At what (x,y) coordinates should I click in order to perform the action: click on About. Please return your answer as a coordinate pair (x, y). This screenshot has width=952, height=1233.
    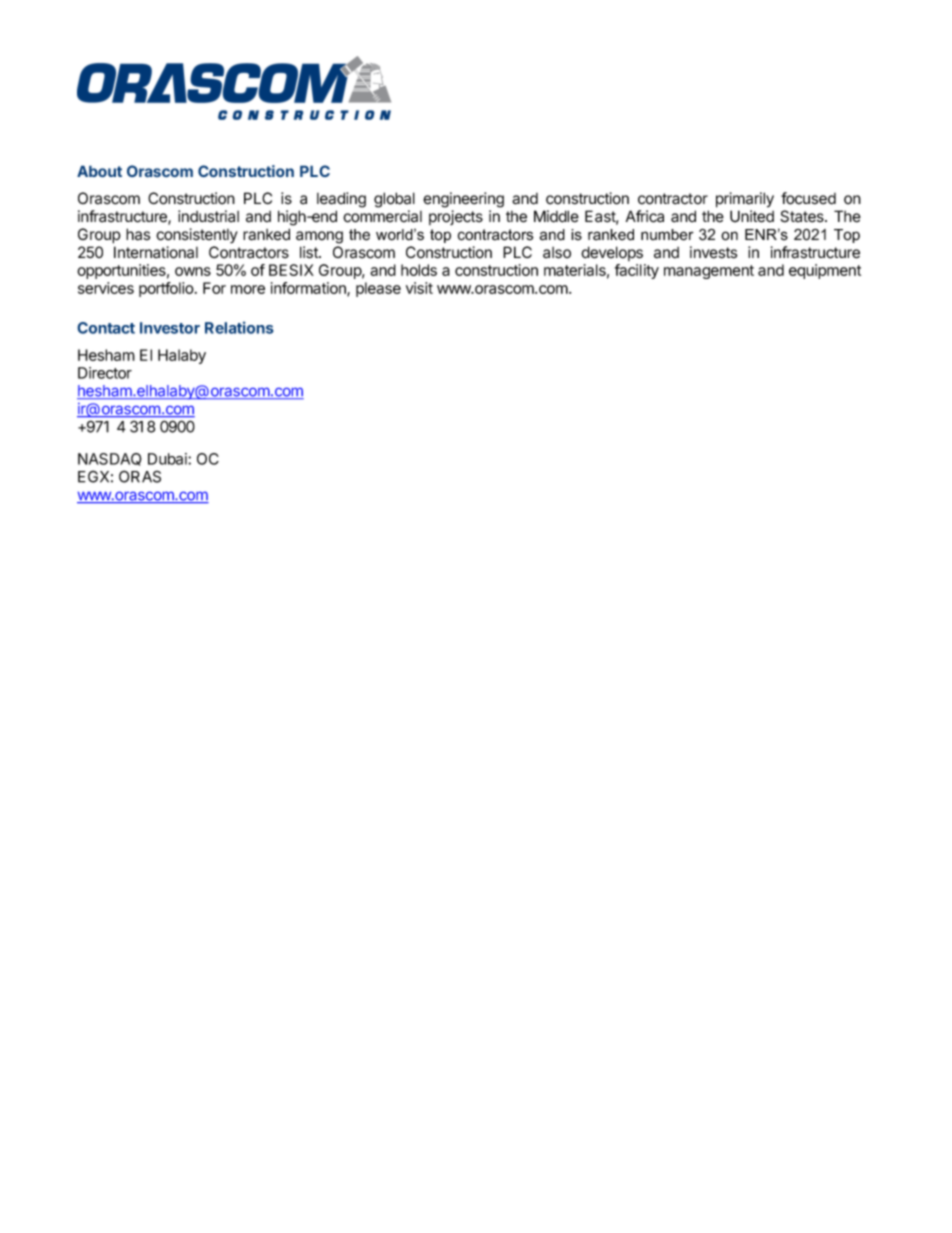
    Looking at the image, I should click on (99, 171).
